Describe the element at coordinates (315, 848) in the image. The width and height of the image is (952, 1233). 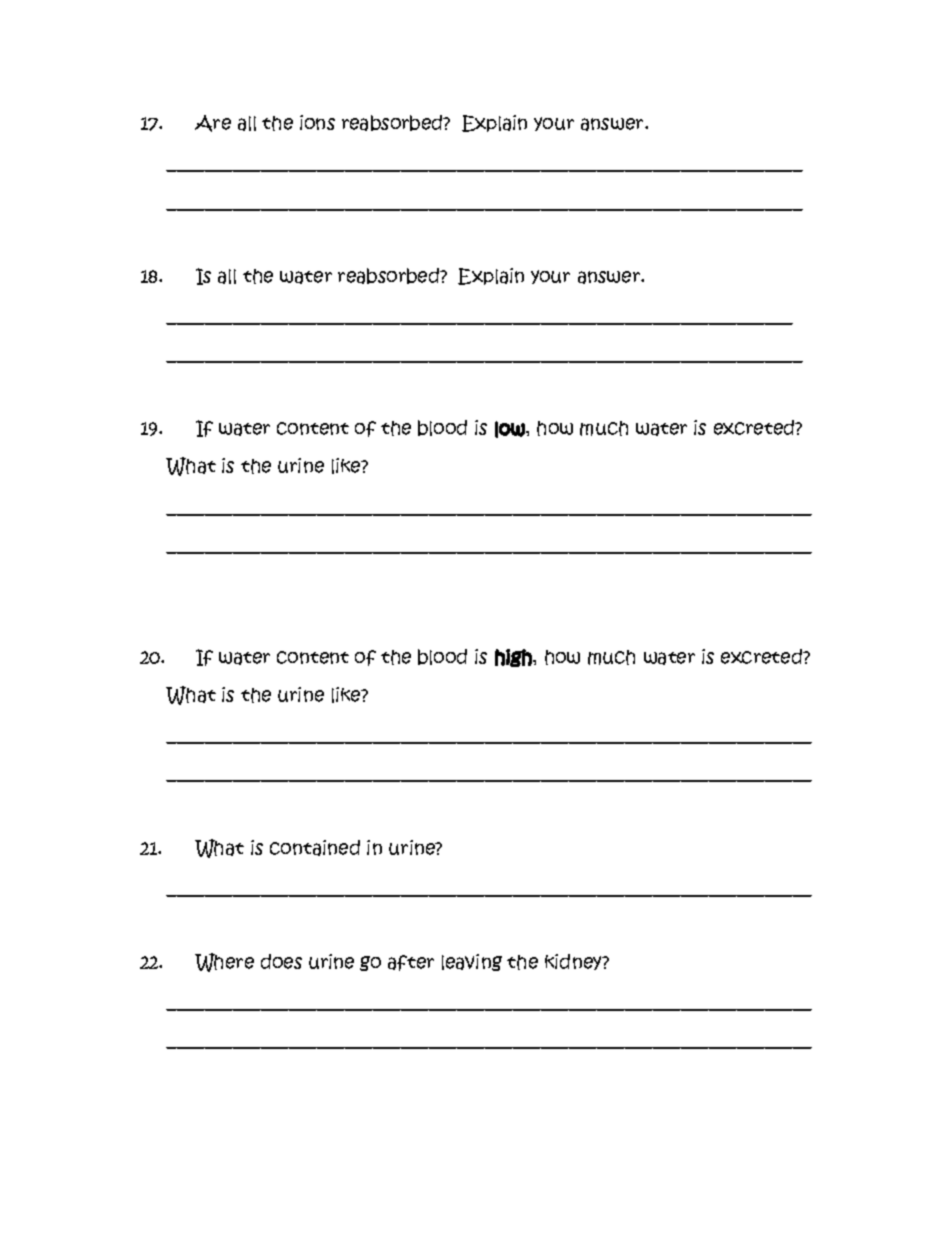
I see `contained` at that location.
